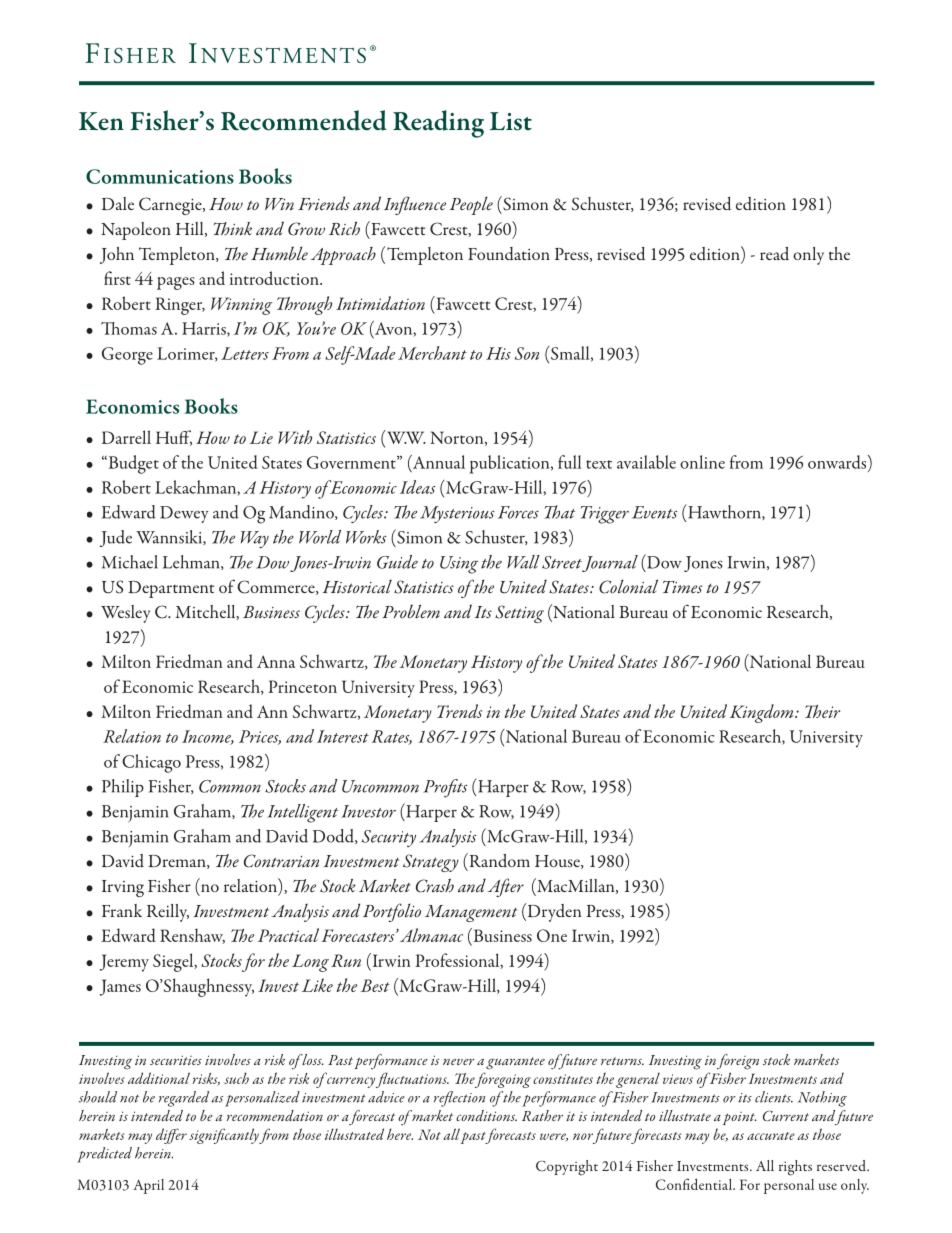 The width and height of the screenshot is (952, 1233). What do you see at coordinates (822, 711) in the screenshot?
I see `Their` at bounding box center [822, 711].
